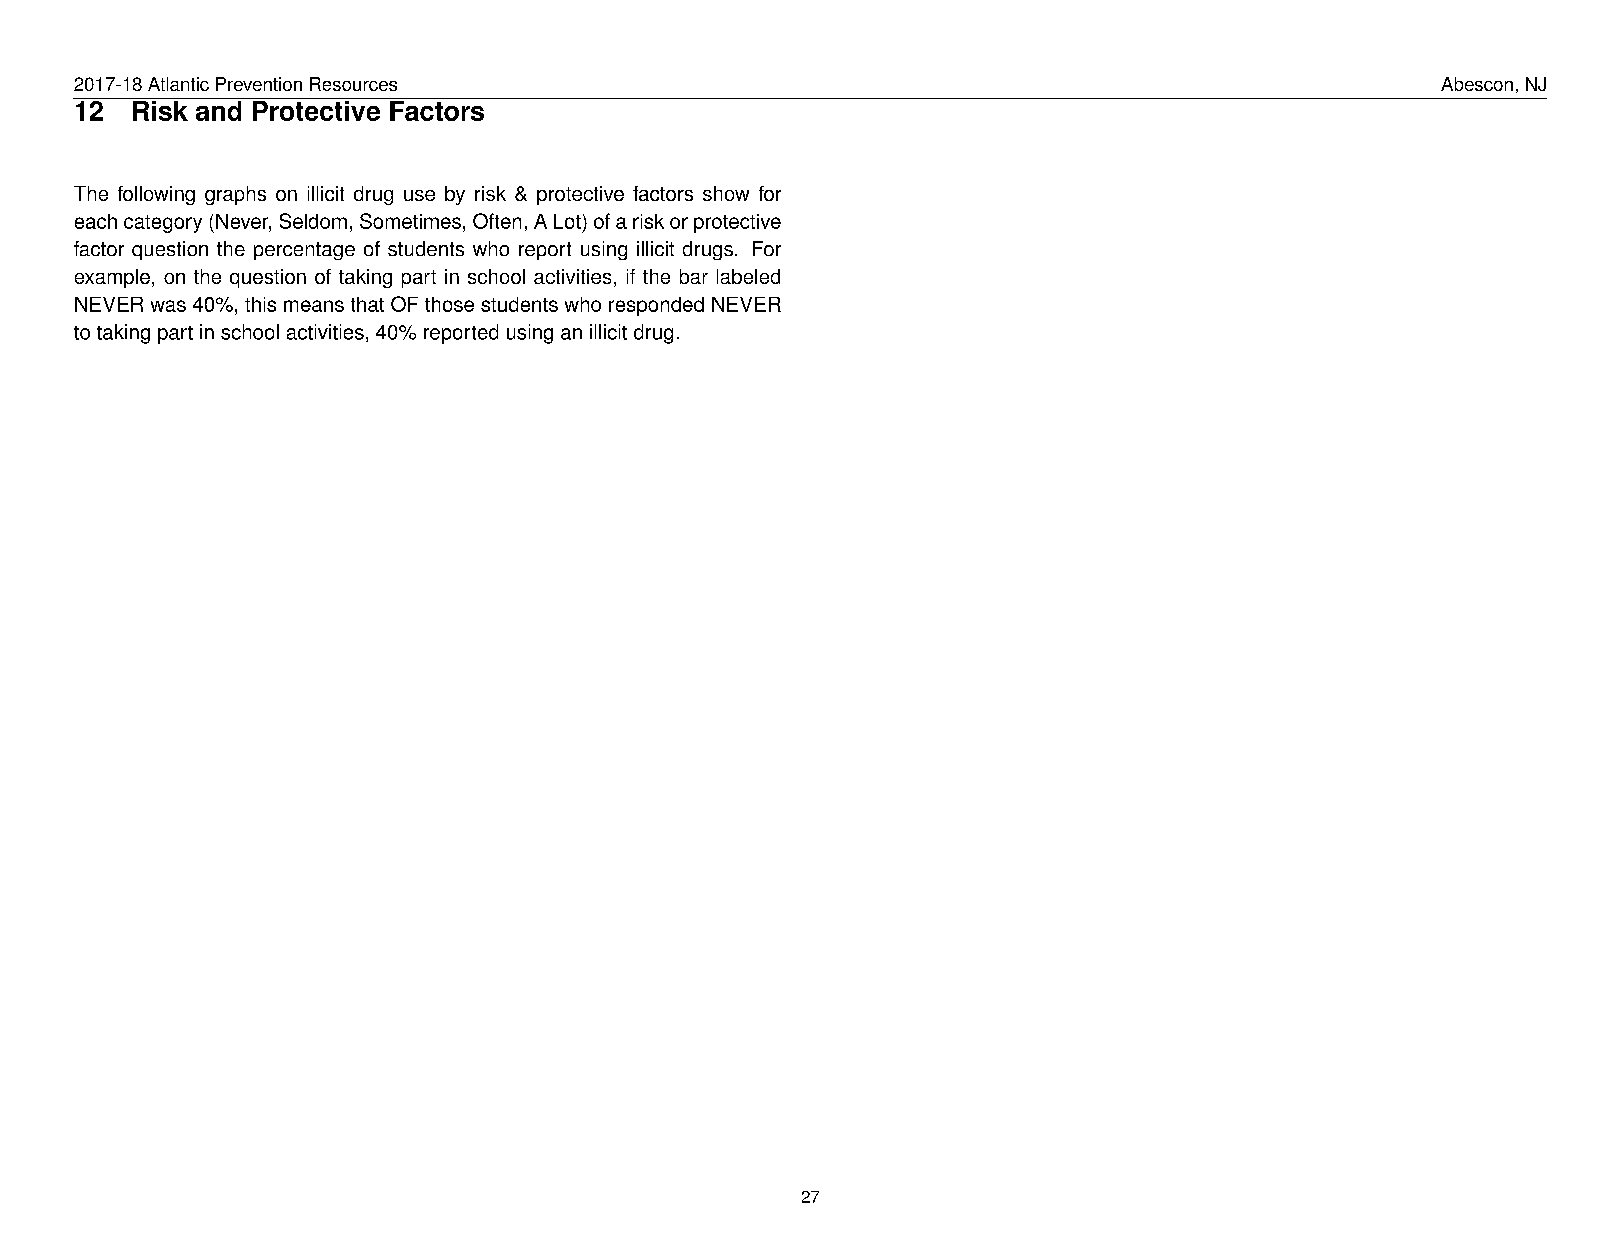 This page has width=1621, height=1252. Describe the element at coordinates (449, 304) in the page. I see `those` at that location.
